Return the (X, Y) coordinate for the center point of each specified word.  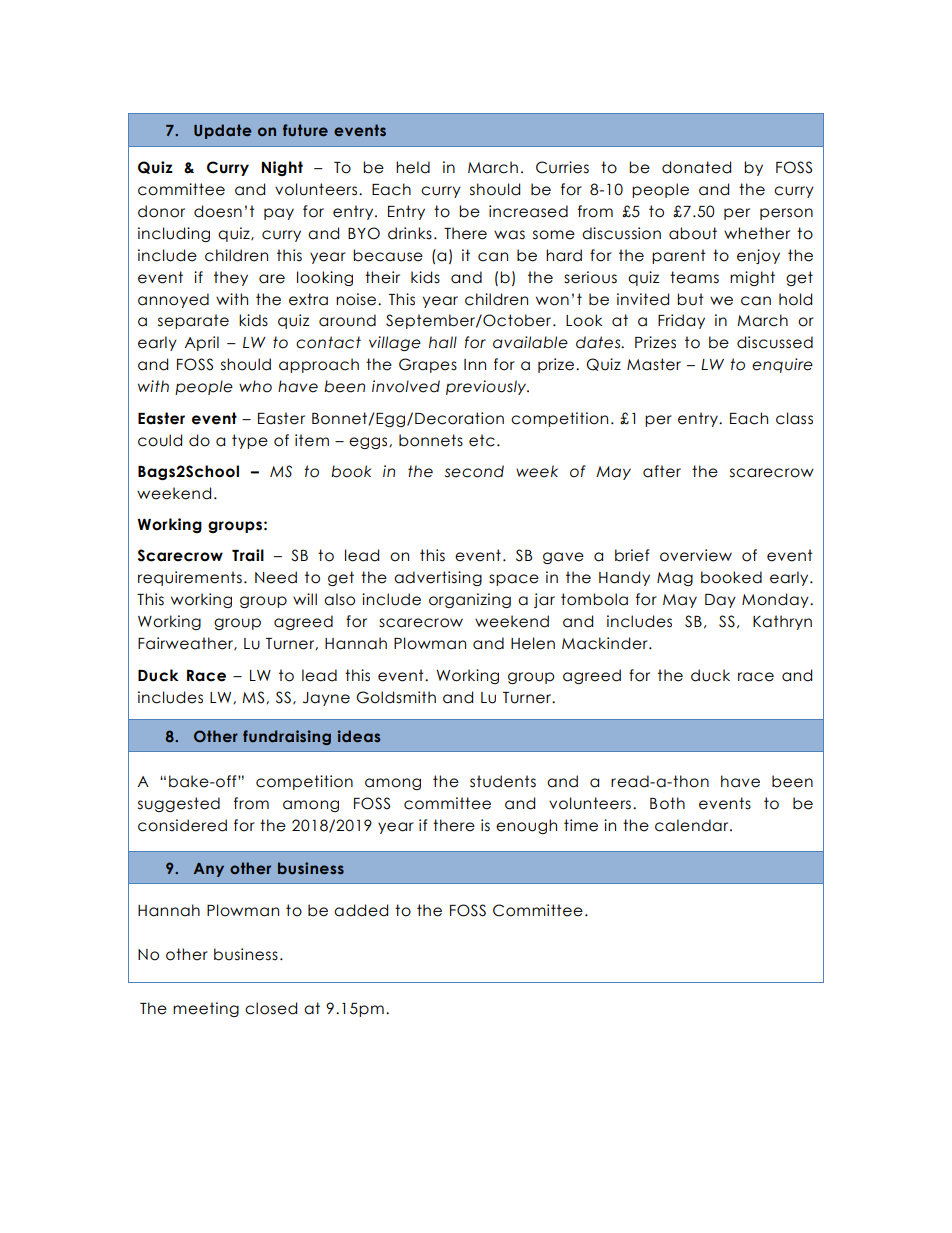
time (581, 825)
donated (696, 167)
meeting (206, 1009)
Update (223, 131)
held (413, 167)
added (361, 910)
